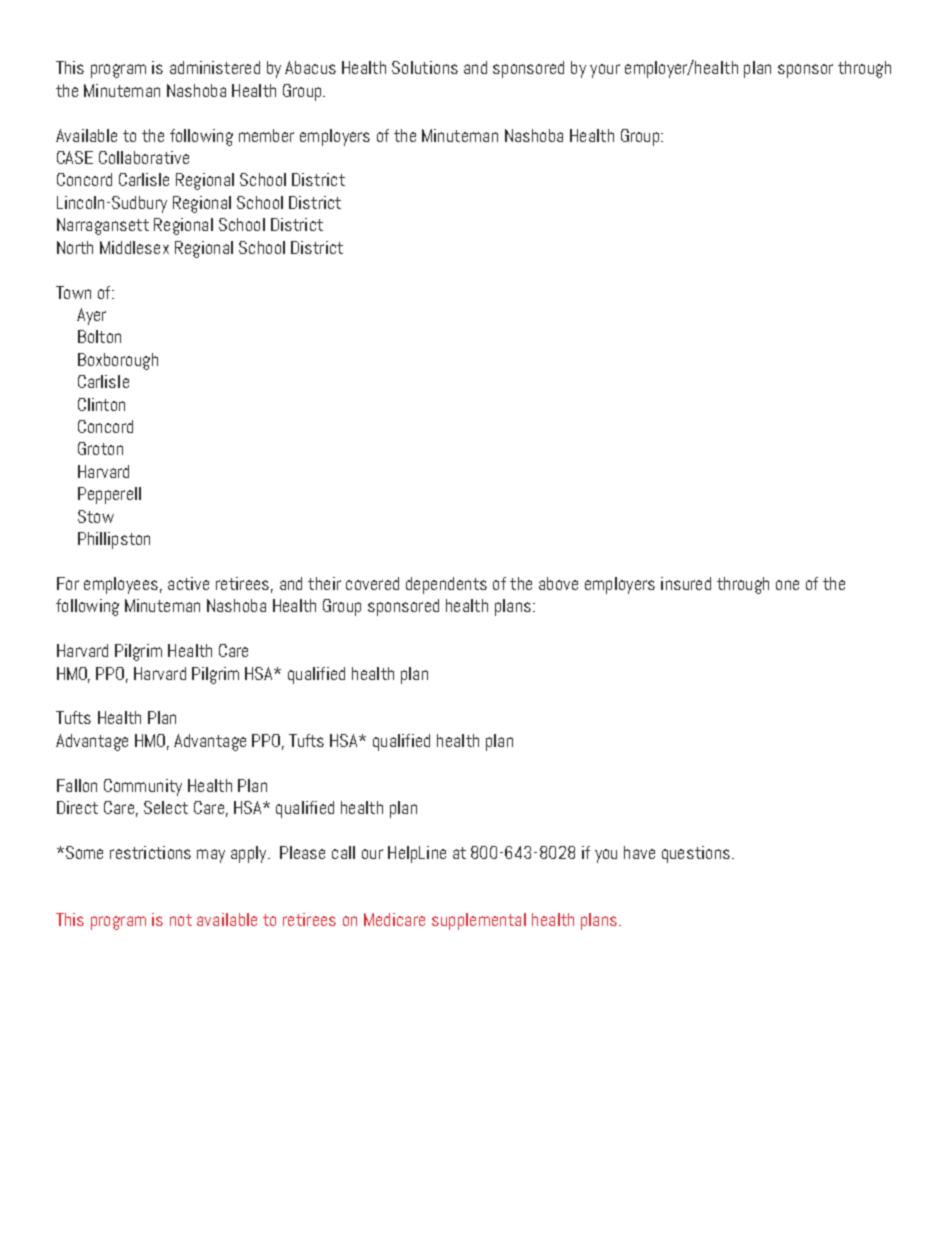  I want to click on covered, so click(372, 583).
